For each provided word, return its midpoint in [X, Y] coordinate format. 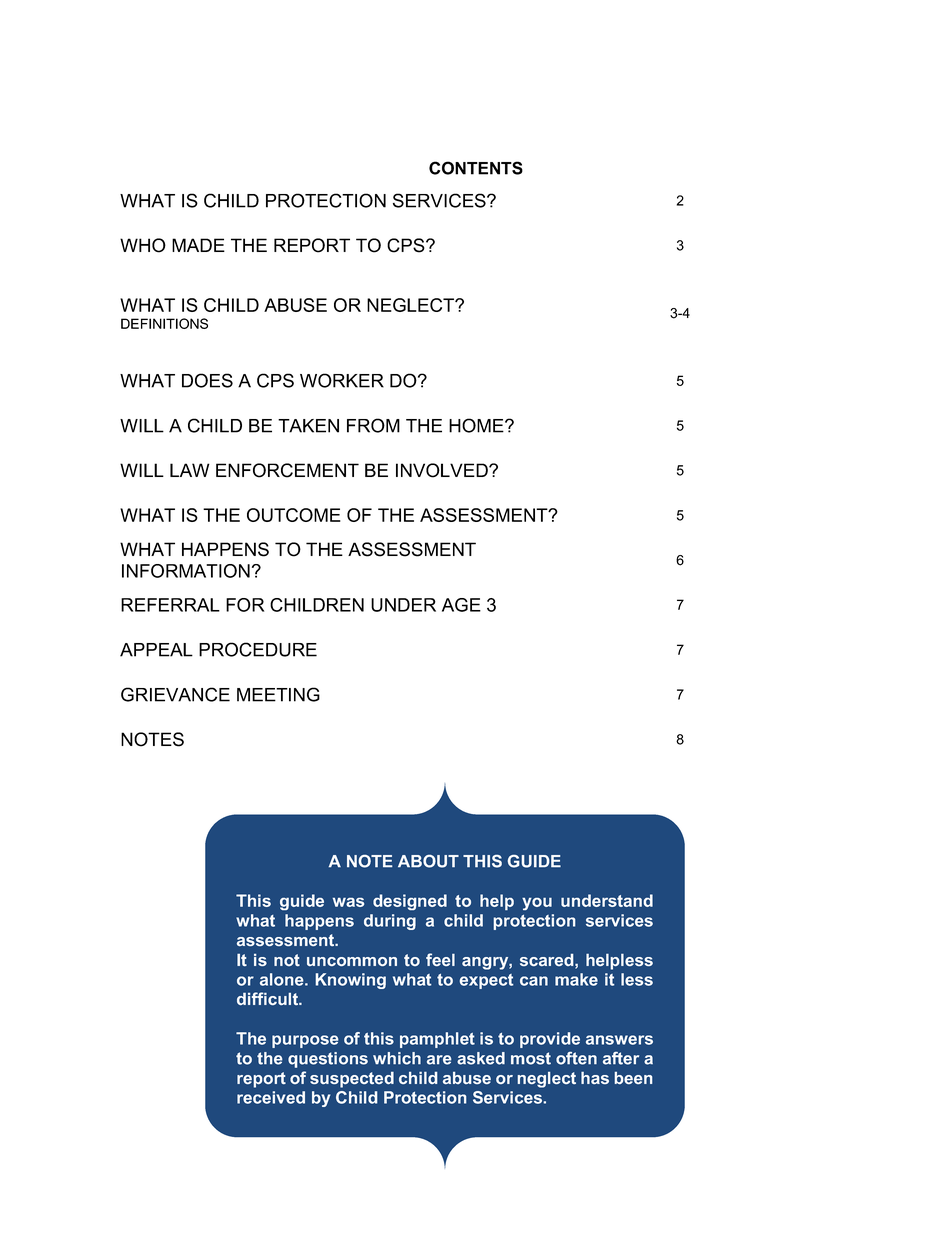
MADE [198, 245]
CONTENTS [476, 168]
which [397, 1058]
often [576, 1058]
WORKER [342, 380]
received [271, 1097]
